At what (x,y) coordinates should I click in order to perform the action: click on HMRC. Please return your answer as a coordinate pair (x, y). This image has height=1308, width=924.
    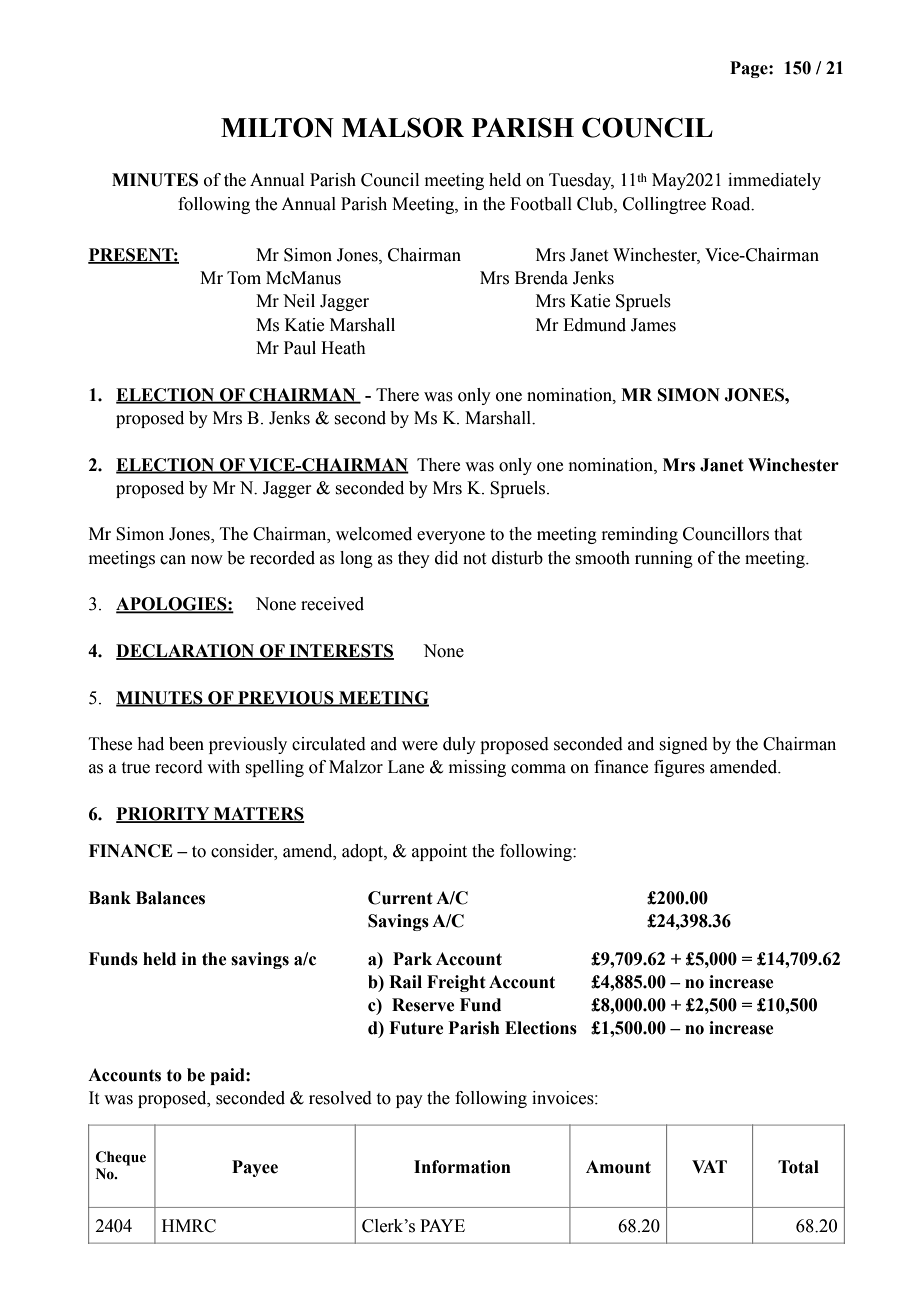
    Looking at the image, I should click on (189, 1226).
